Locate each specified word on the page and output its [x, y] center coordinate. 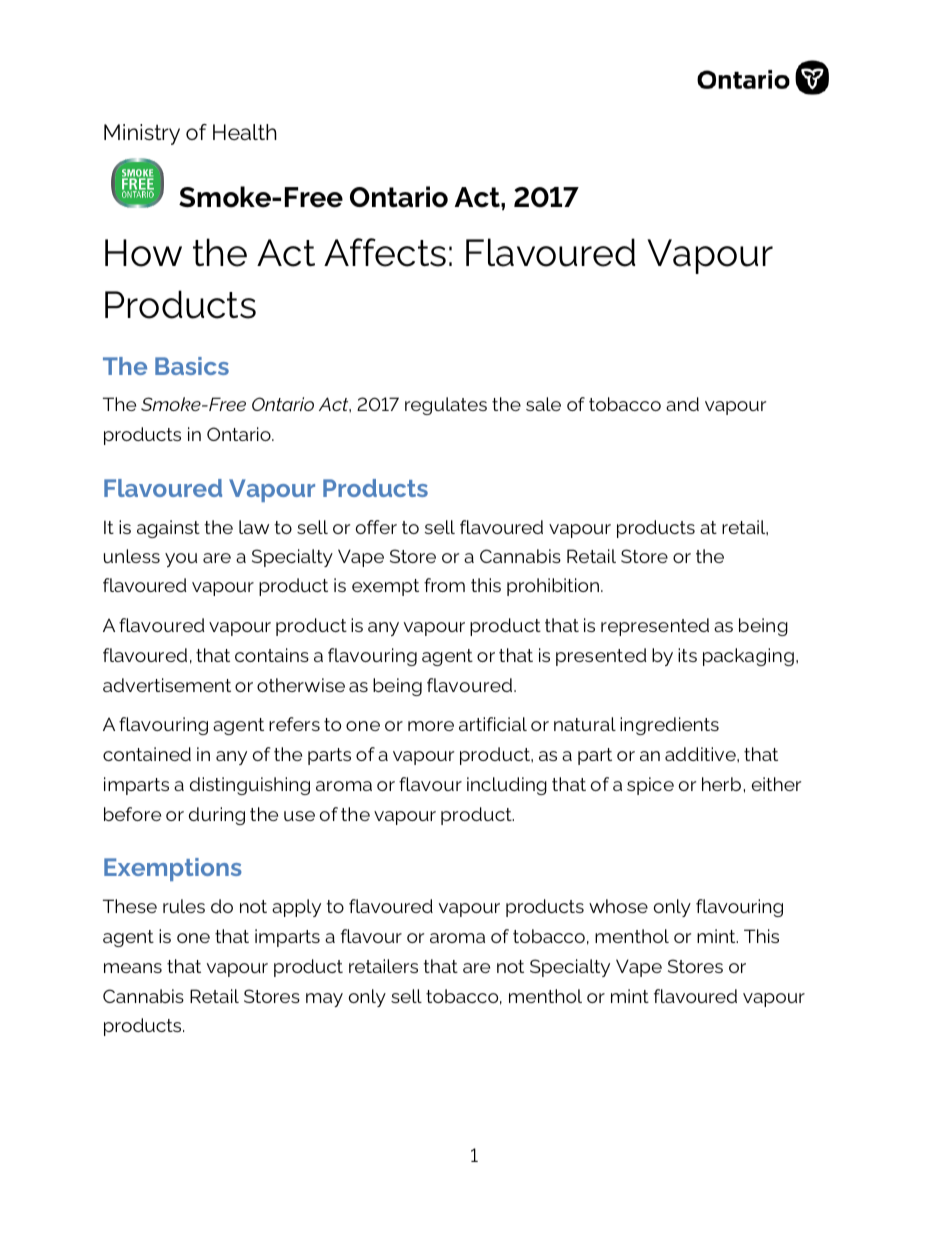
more [431, 726]
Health [245, 132]
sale [543, 404]
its [687, 655]
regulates [446, 406]
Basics [192, 366]
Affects [385, 252]
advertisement [167, 685]
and [682, 404]
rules [184, 906]
